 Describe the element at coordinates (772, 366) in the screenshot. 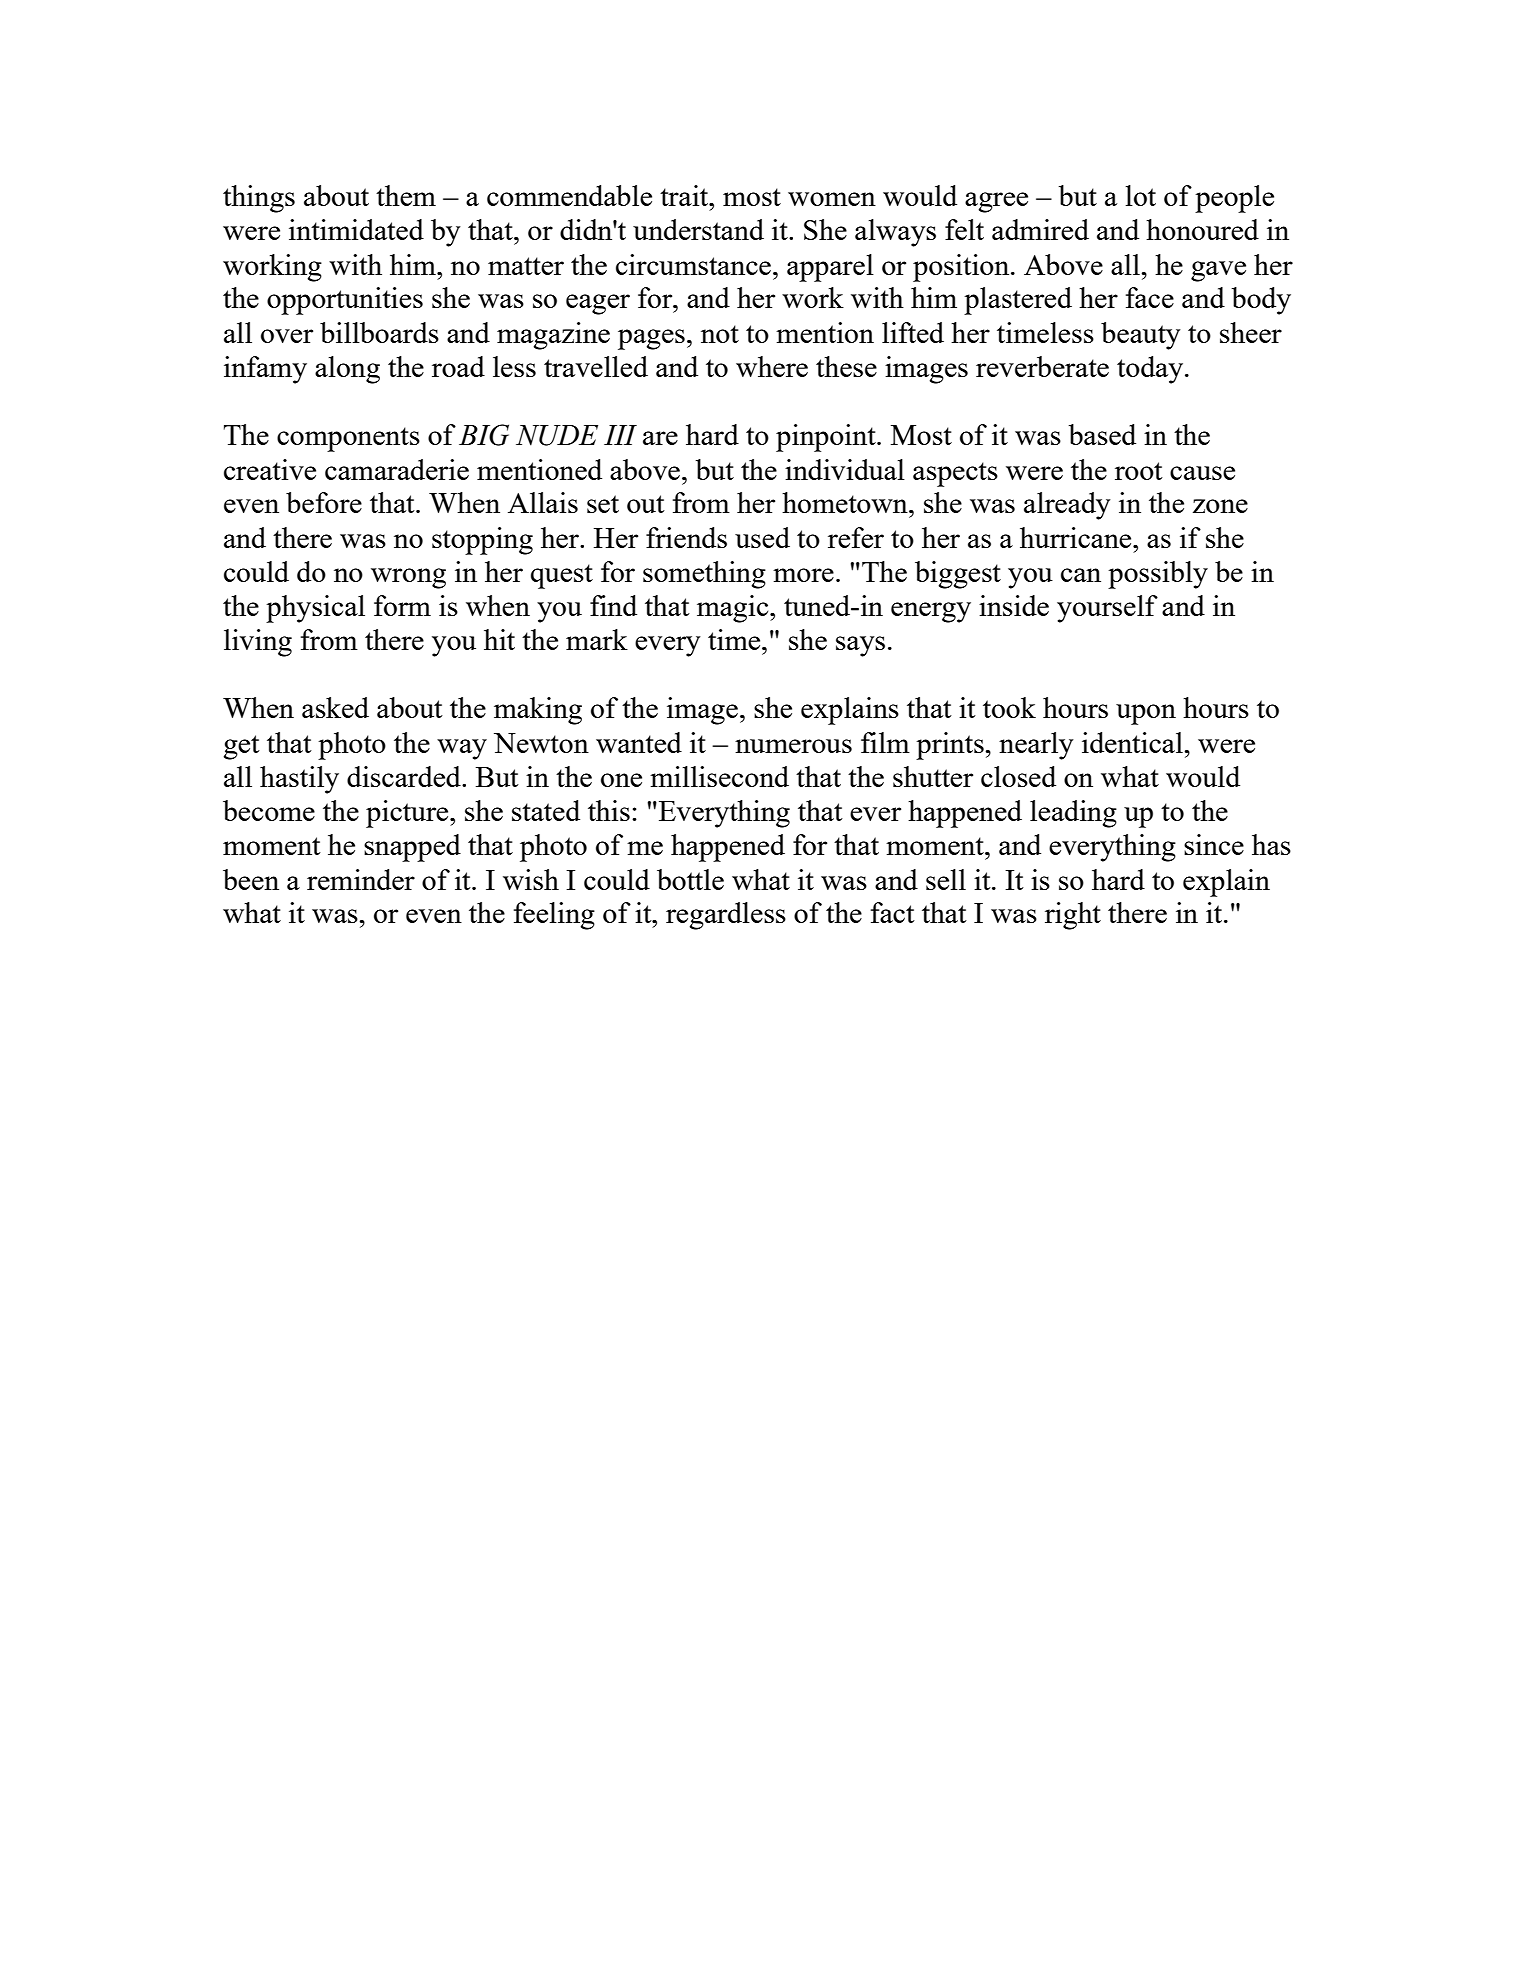

I see `where` at that location.
